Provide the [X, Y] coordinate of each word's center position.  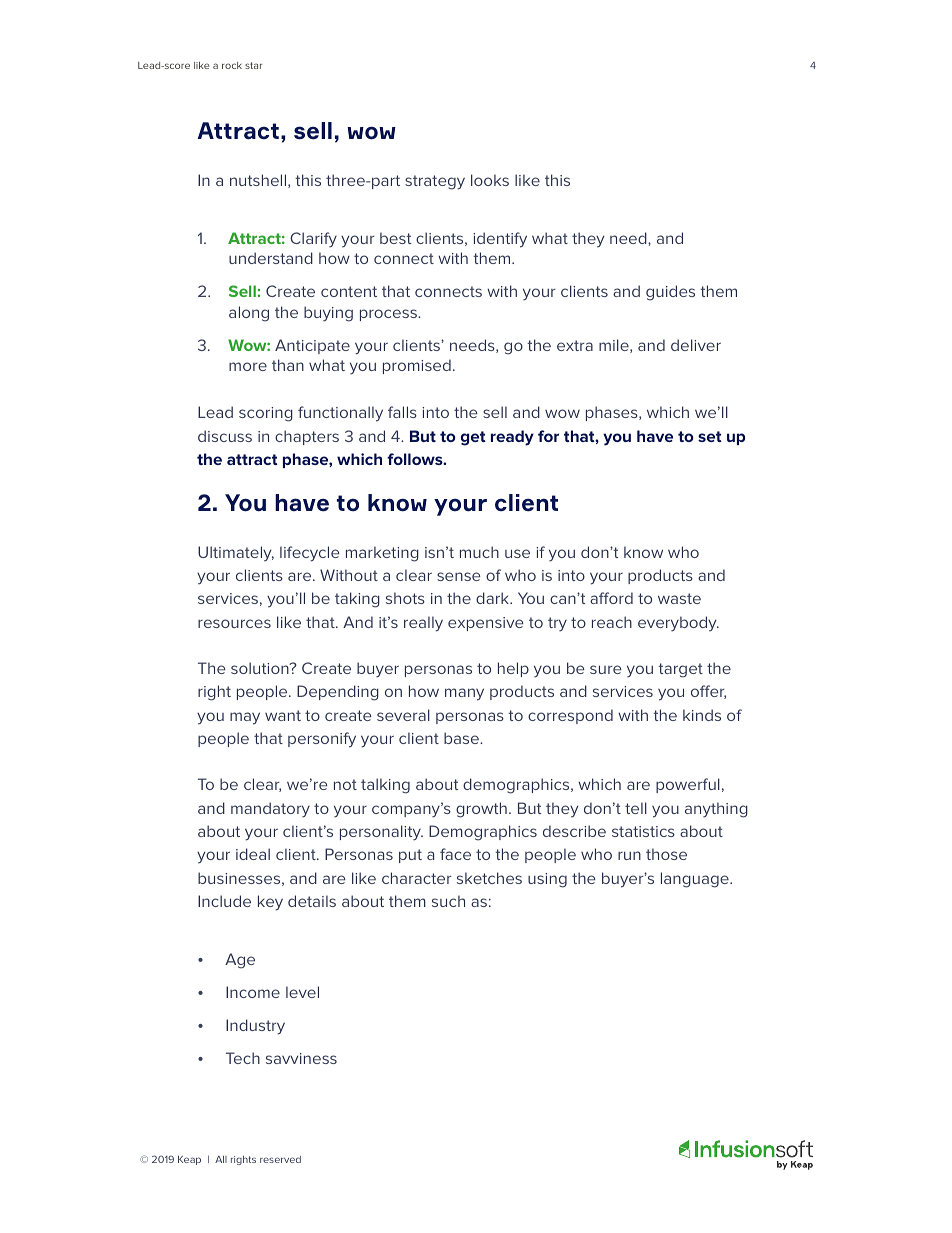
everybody [678, 624]
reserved [280, 1159]
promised [417, 366]
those [666, 854]
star [253, 65]
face [455, 854]
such [448, 901]
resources [234, 623]
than [288, 365]
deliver [696, 345]
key [270, 903]
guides [670, 293]
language [696, 880]
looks [490, 180]
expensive [486, 624]
